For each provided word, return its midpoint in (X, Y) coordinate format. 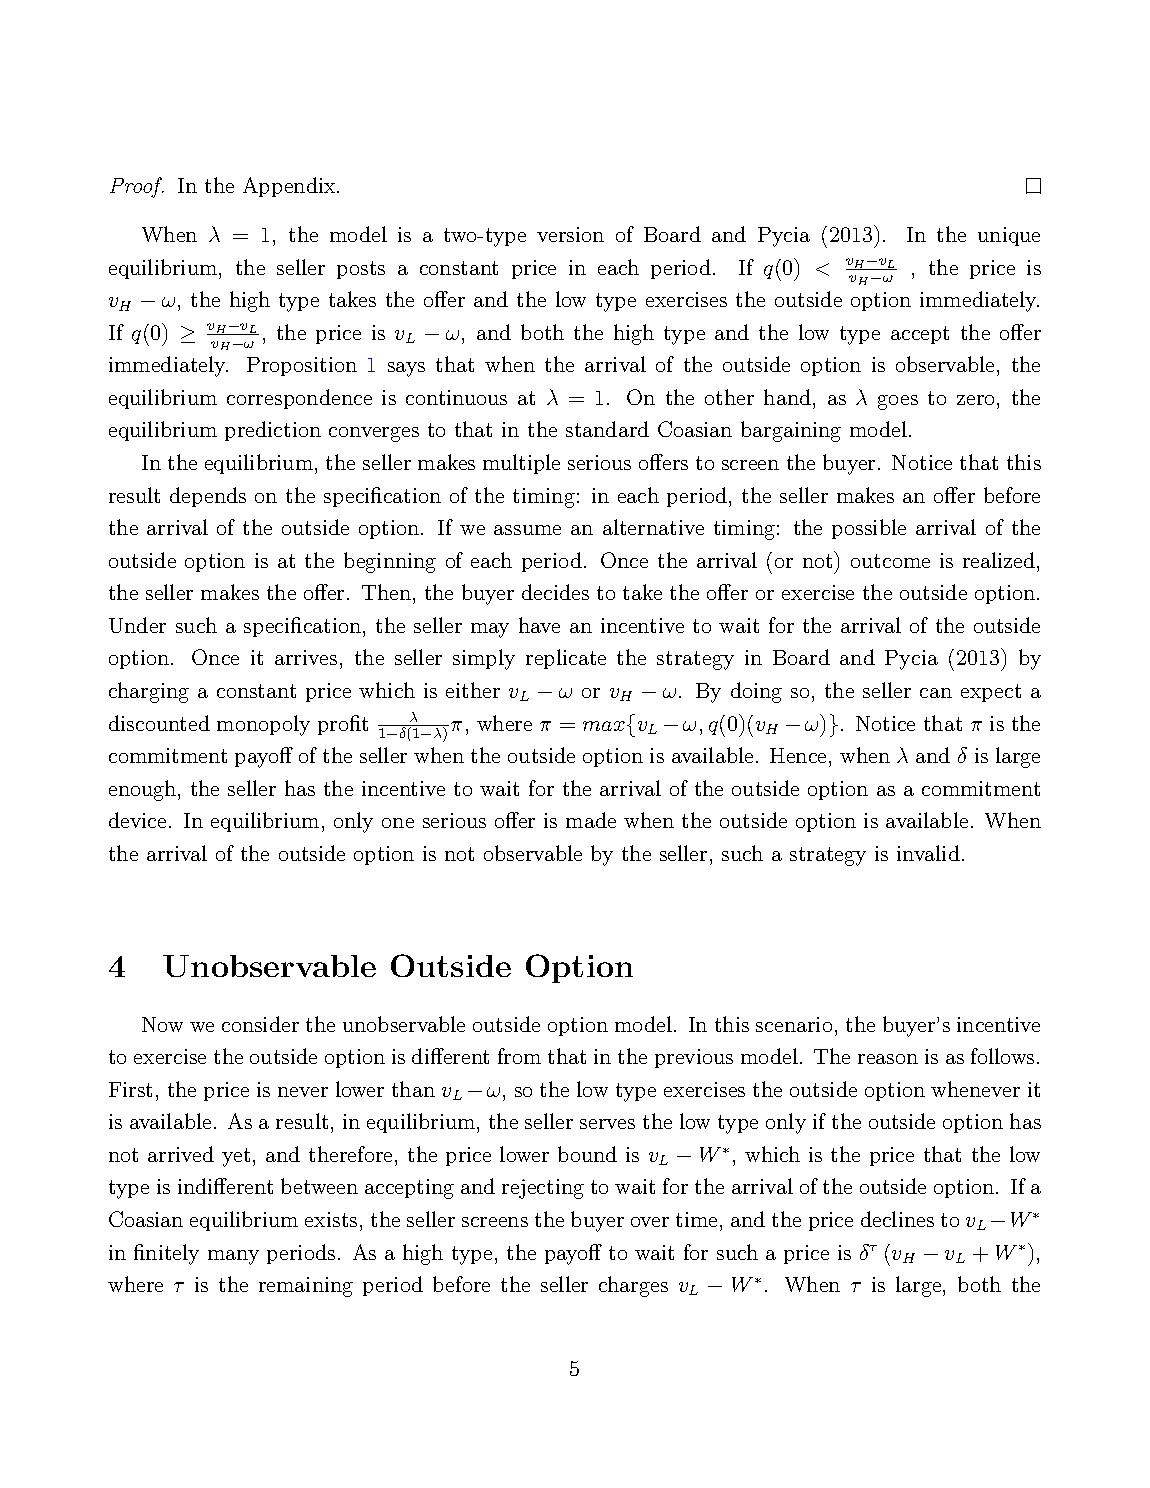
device (137, 820)
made (591, 820)
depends (208, 497)
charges (633, 1286)
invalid (928, 853)
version (570, 234)
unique (1009, 236)
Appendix (290, 187)
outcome (890, 561)
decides (555, 592)
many (233, 1257)
